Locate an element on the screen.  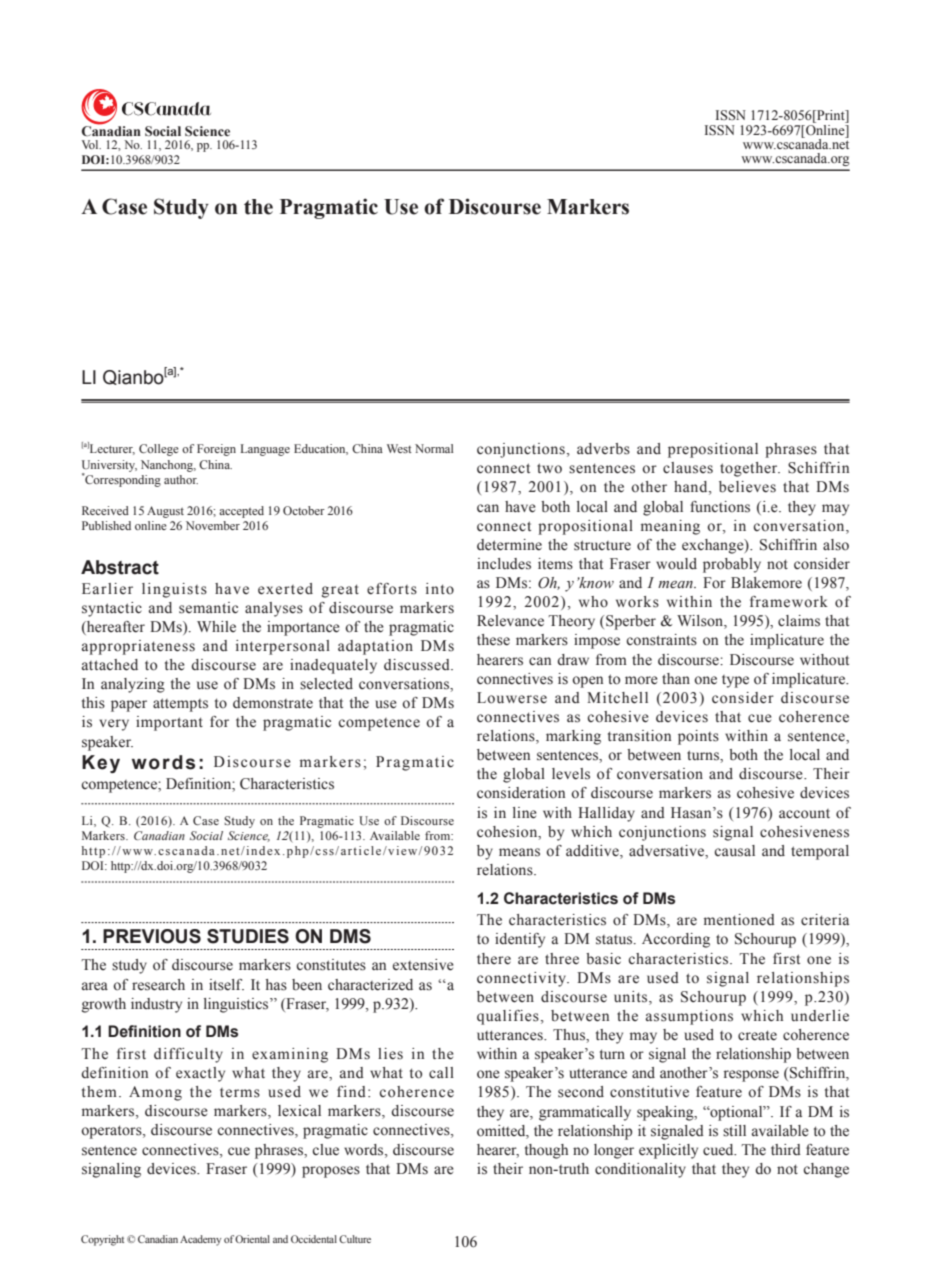
Vol is located at coordinates (91, 144).
